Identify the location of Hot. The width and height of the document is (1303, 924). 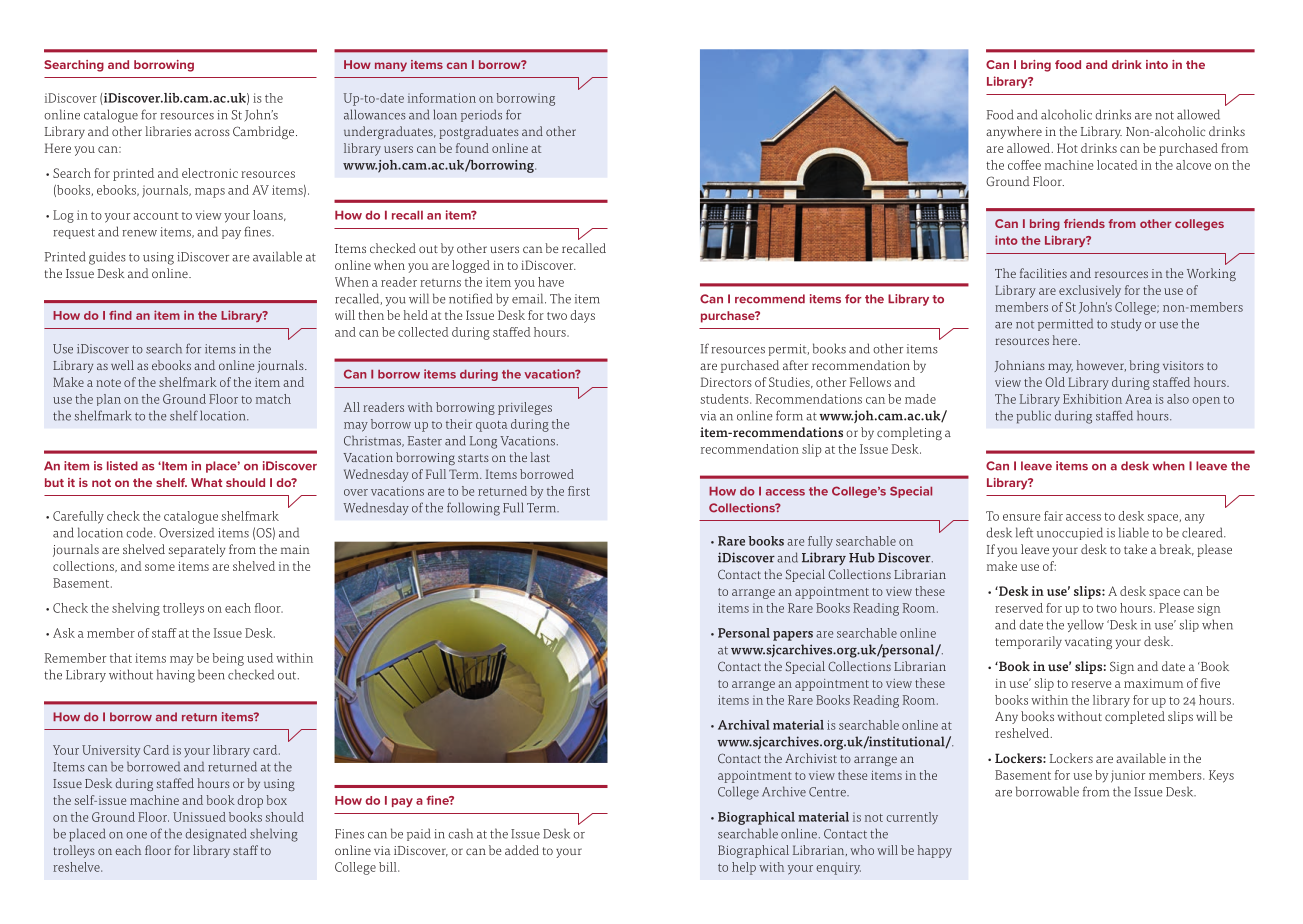
(1067, 148).
